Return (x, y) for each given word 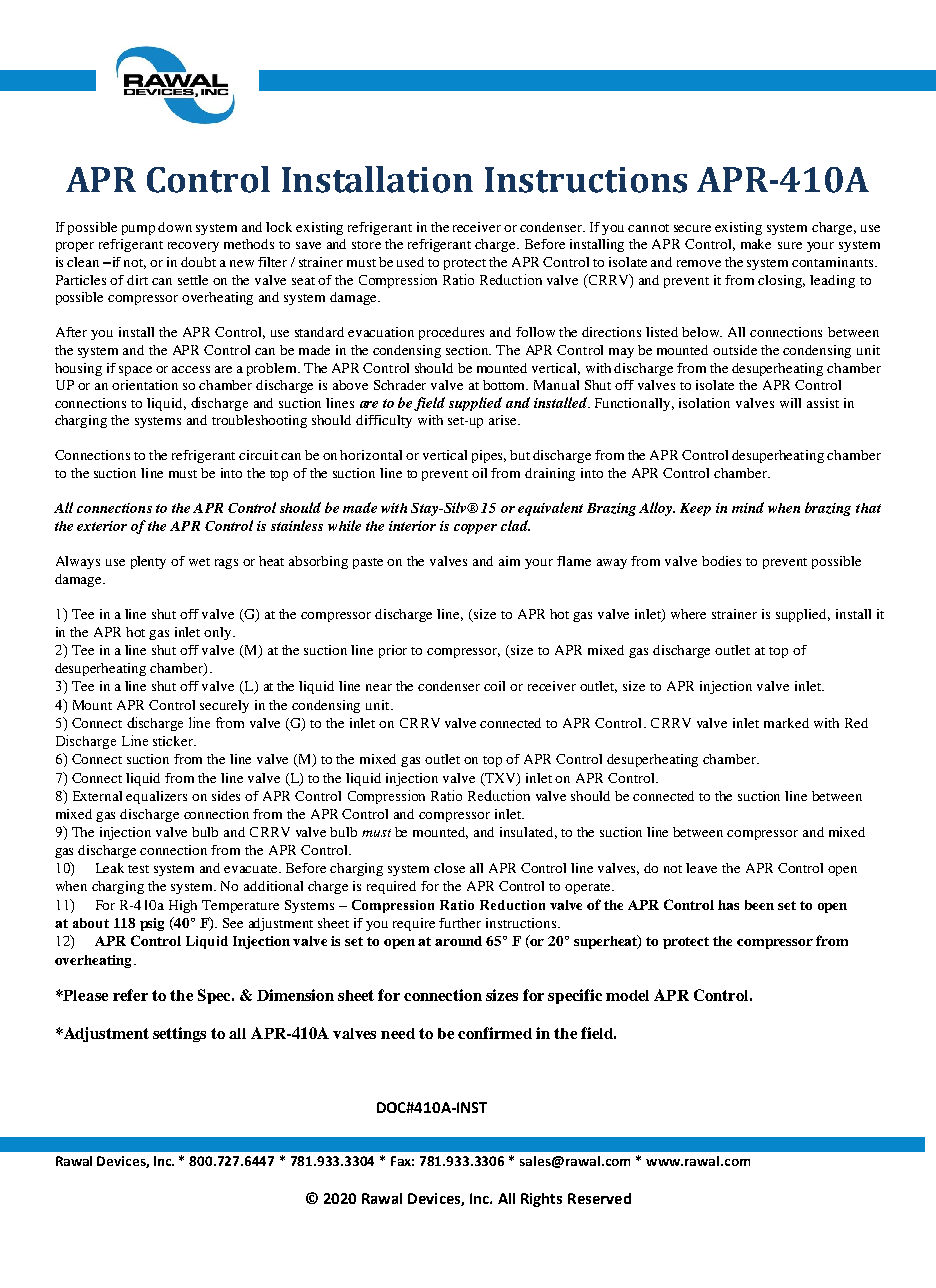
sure (790, 245)
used (410, 262)
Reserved (599, 1198)
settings (179, 1034)
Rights (541, 1200)
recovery (193, 247)
